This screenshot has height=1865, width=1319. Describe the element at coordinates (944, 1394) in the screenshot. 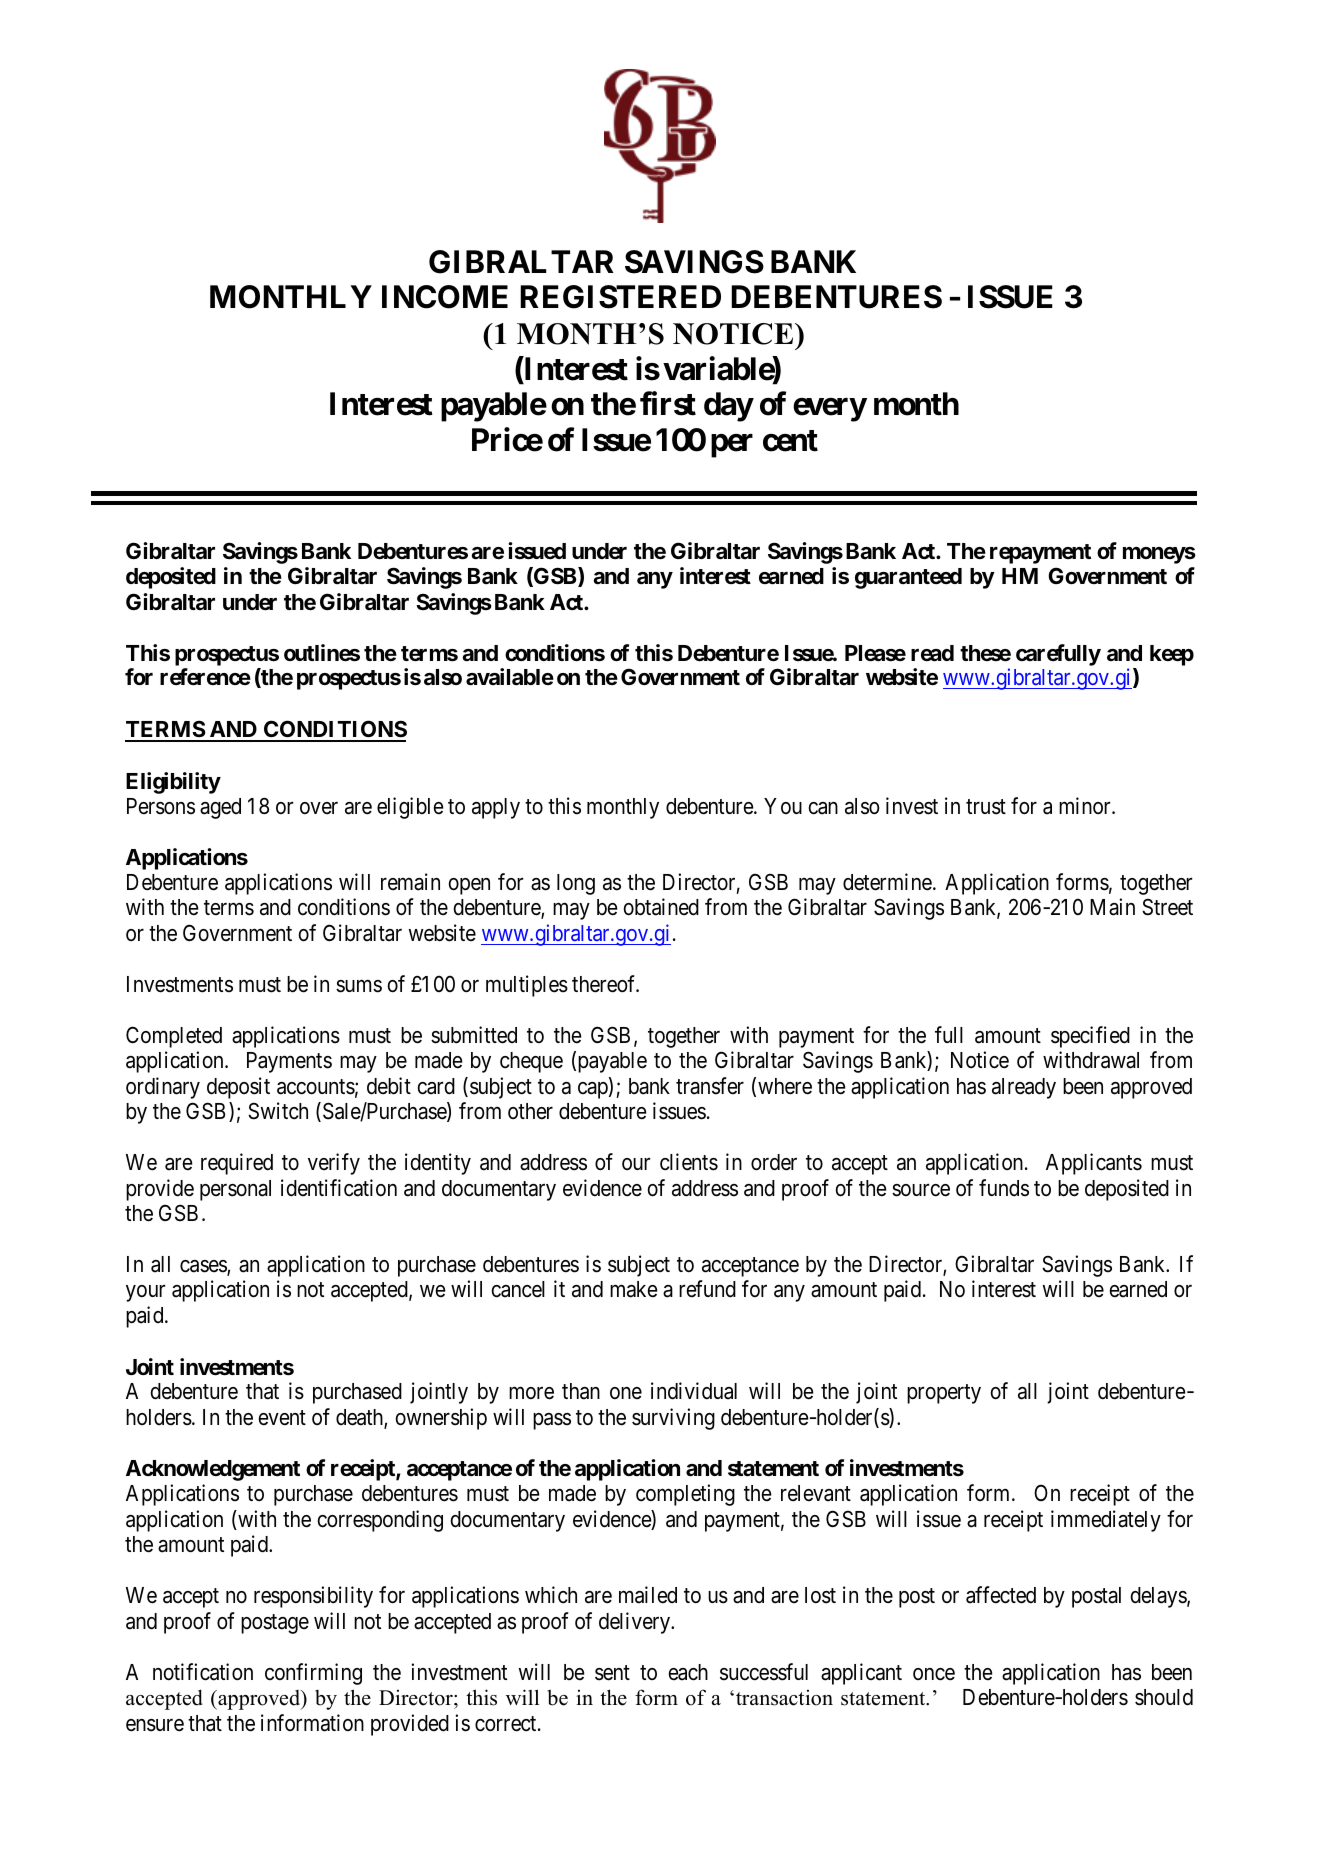

I see `property` at that location.
